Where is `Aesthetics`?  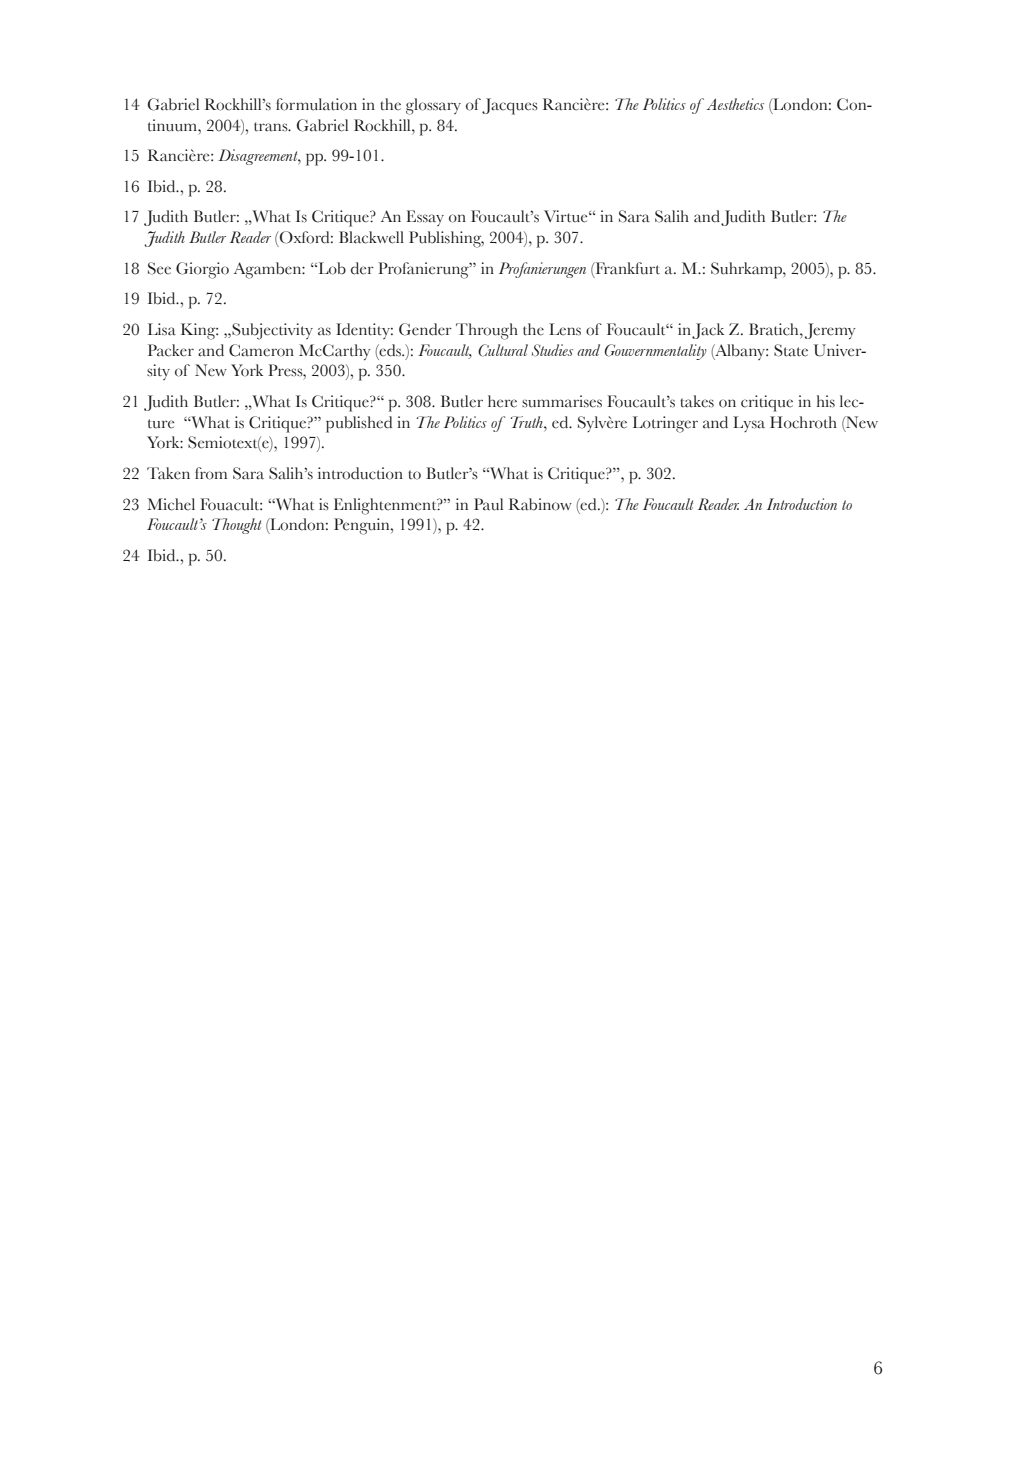
Aesthetics is located at coordinates (735, 104).
